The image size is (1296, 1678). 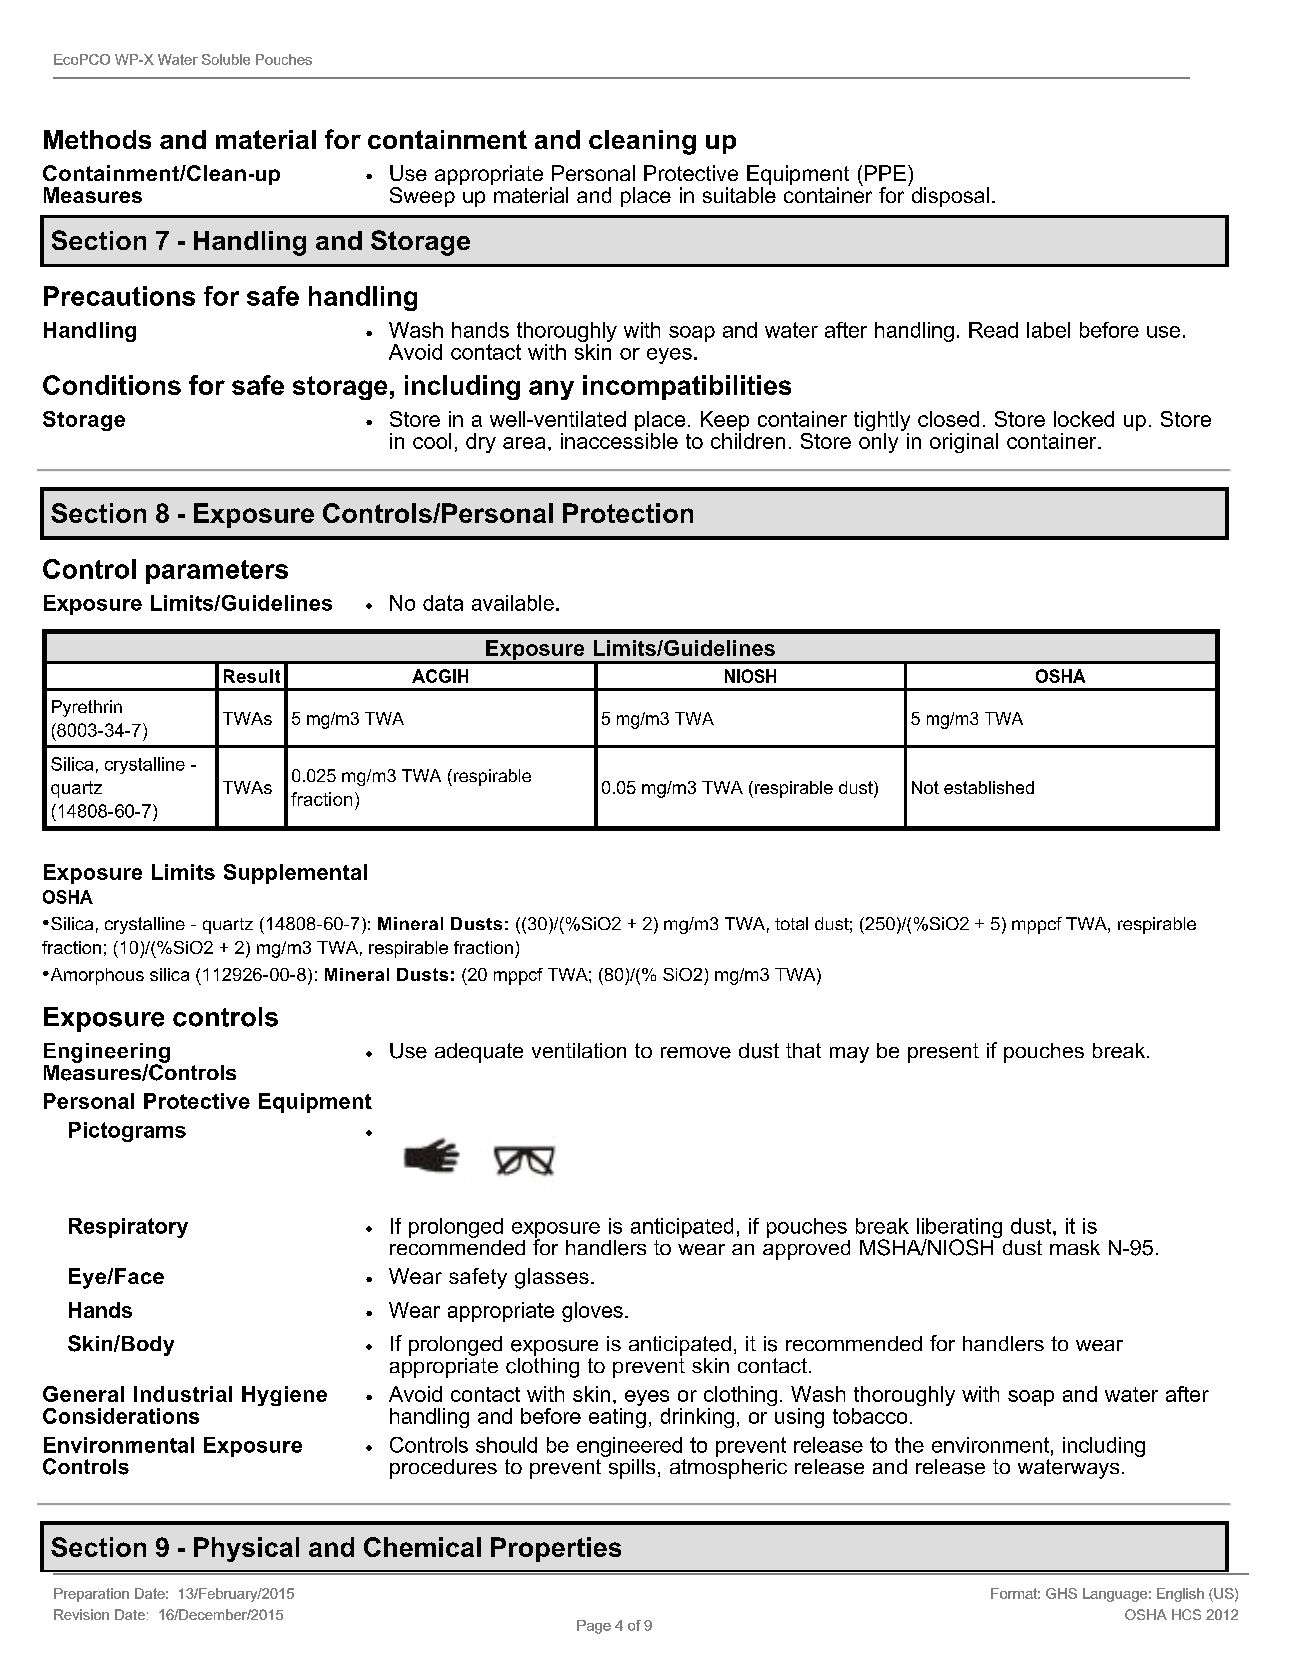 What do you see at coordinates (739, 195) in the screenshot?
I see `suitable` at bounding box center [739, 195].
